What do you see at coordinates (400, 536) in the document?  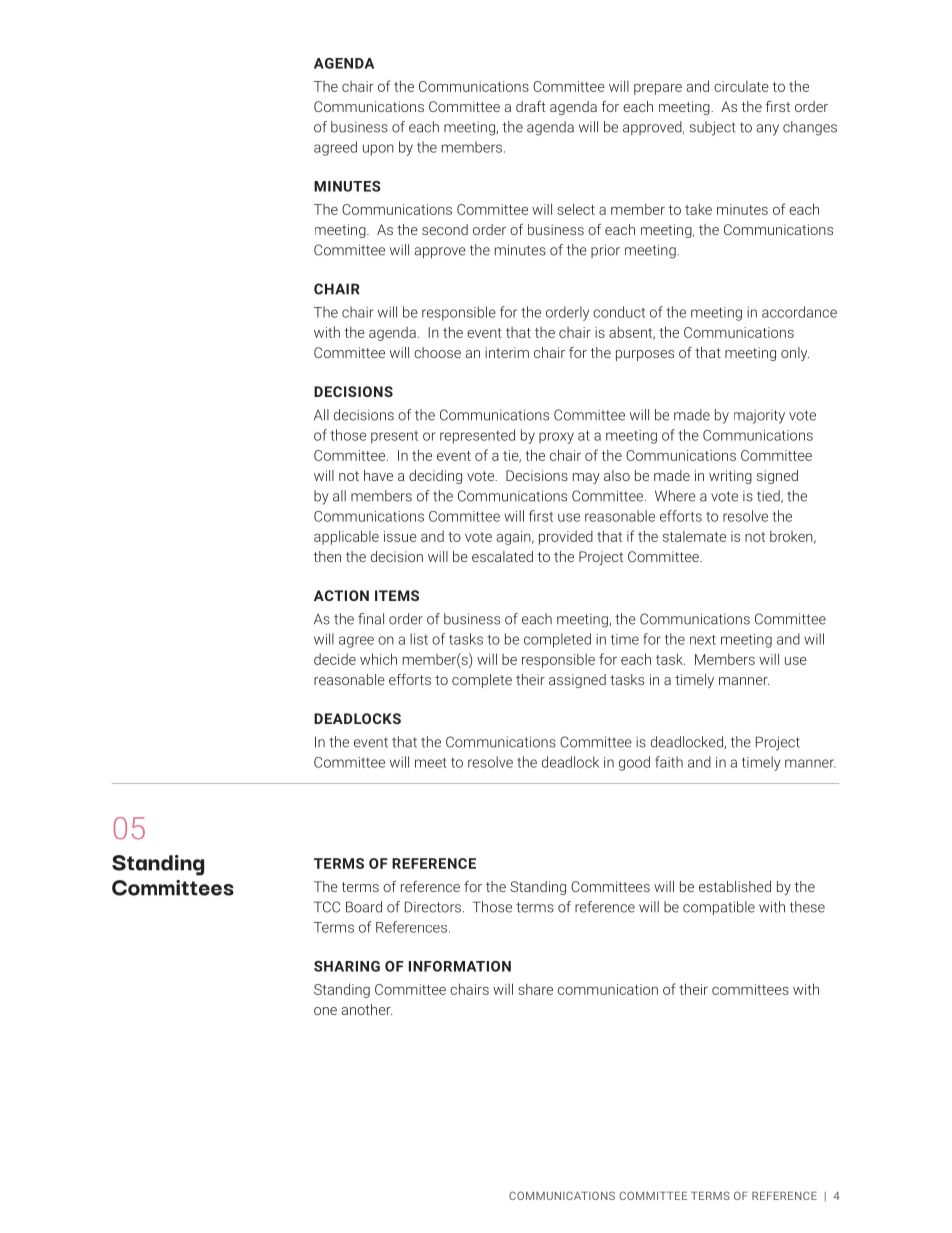 I see `issue` at bounding box center [400, 536].
